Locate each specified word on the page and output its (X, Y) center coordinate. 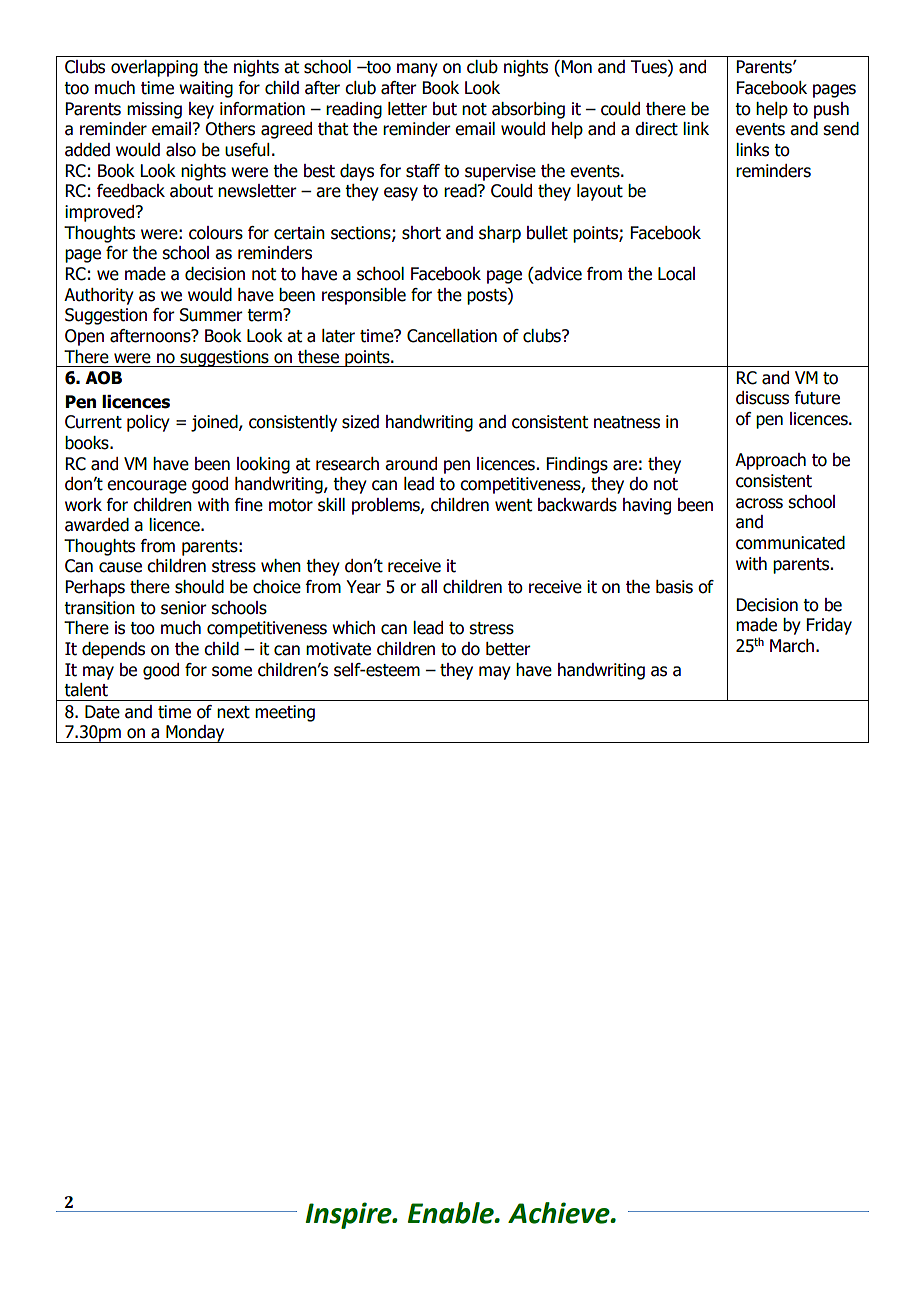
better (508, 649)
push (831, 110)
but (445, 109)
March (792, 646)
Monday (195, 734)
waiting (206, 89)
